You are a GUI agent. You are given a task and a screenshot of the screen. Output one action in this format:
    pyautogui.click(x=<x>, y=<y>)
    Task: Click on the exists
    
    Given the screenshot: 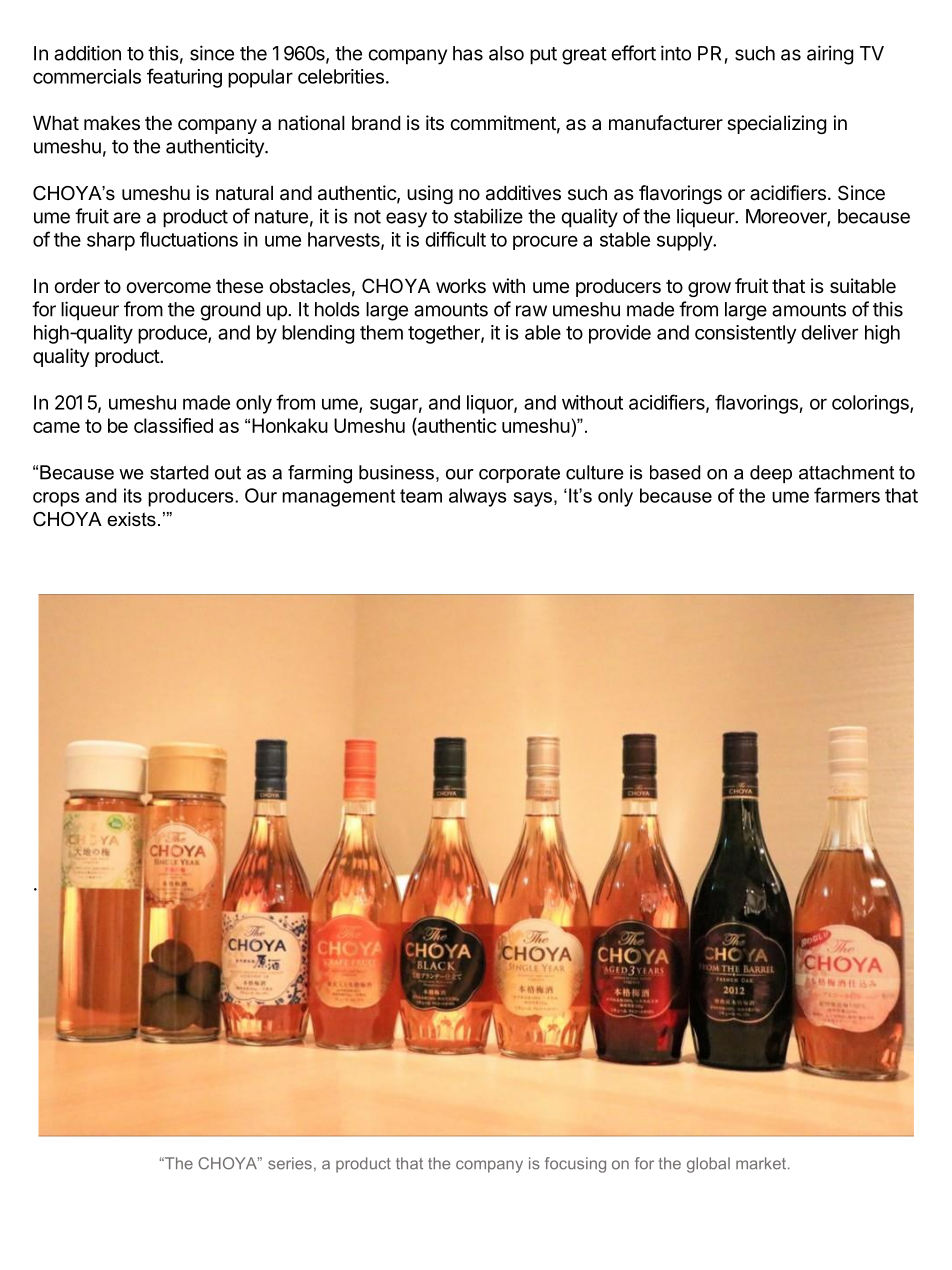 What is the action you would take?
    pyautogui.click(x=131, y=519)
